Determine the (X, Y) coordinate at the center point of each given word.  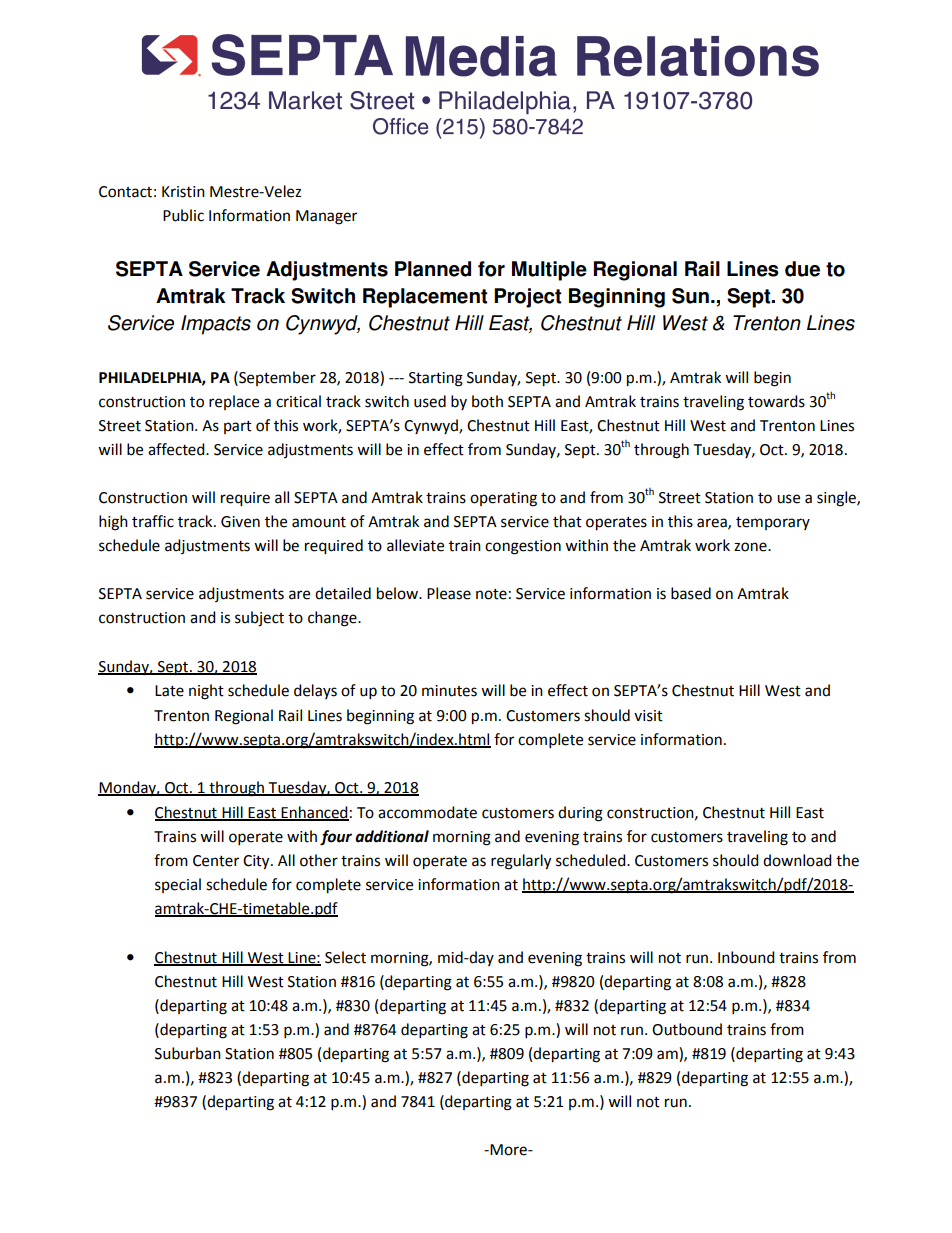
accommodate (427, 812)
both (487, 401)
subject (259, 619)
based (691, 593)
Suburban (188, 1053)
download (797, 860)
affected (177, 449)
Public (183, 215)
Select (345, 957)
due (802, 269)
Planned (433, 269)
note (491, 594)
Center (216, 861)
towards (776, 401)
